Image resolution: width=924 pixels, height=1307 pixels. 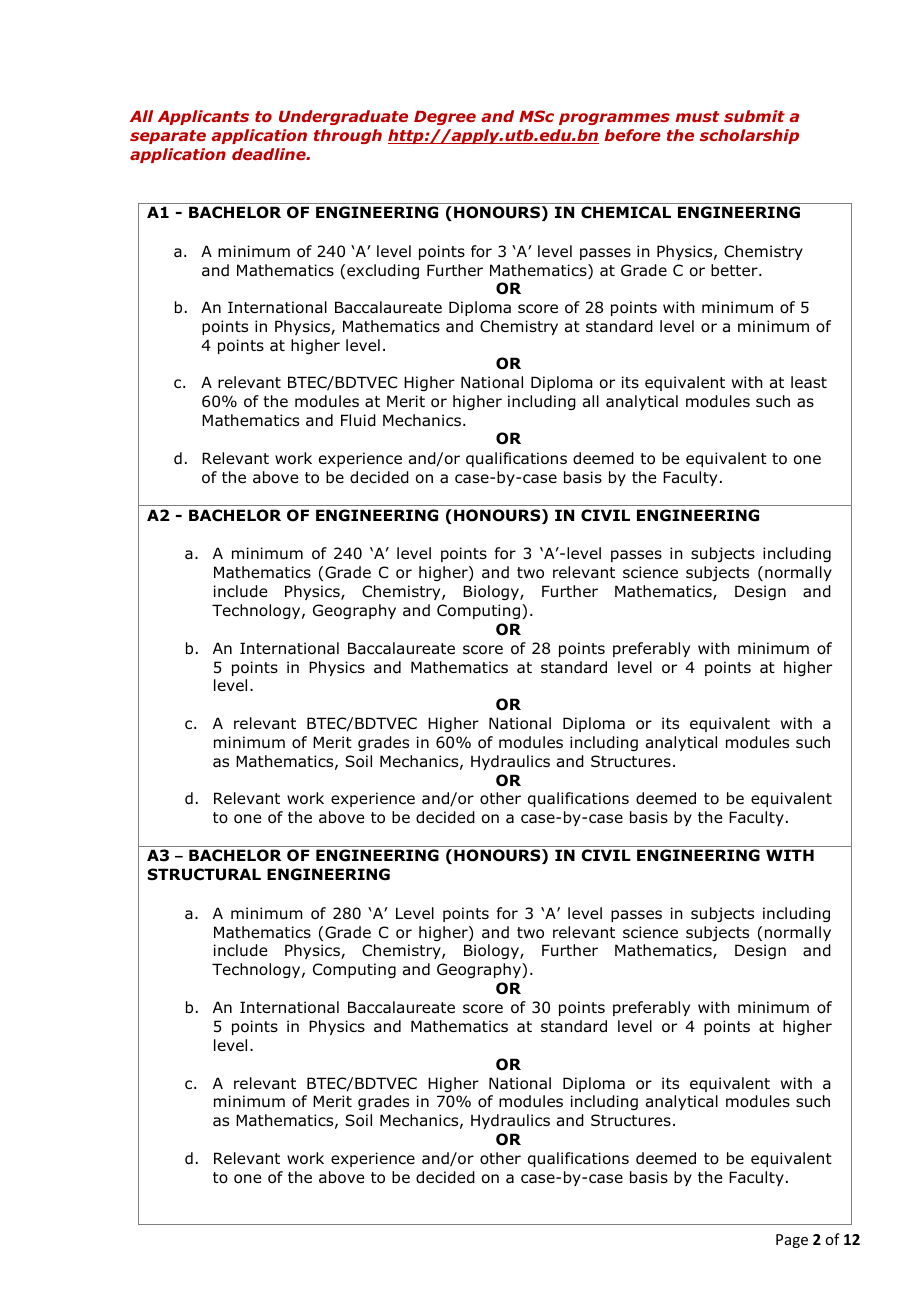 What do you see at coordinates (204, 874) in the screenshot?
I see `STRUCTURAL` at bounding box center [204, 874].
